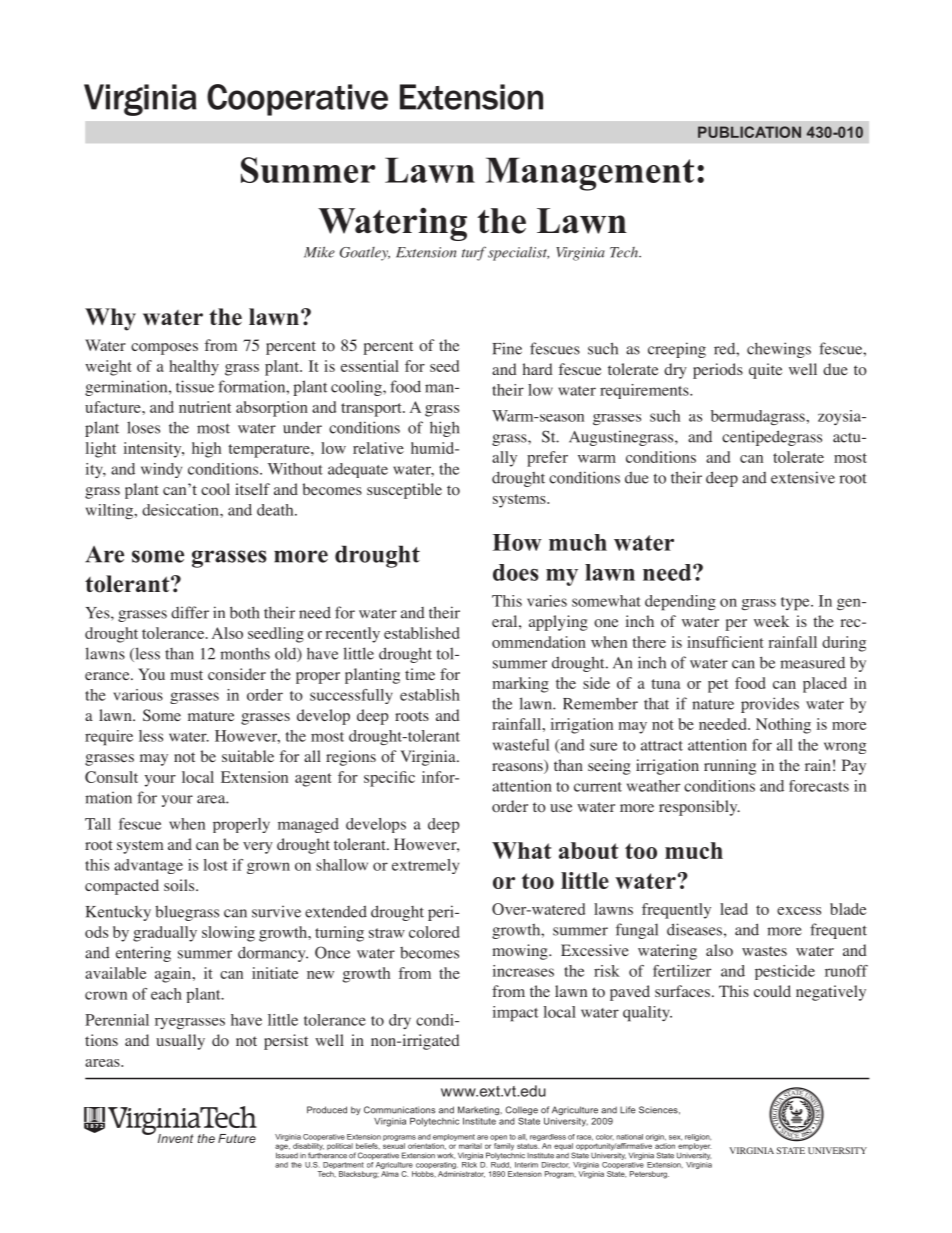 This screenshot has width=952, height=1233. What do you see at coordinates (425, 866) in the screenshot?
I see `extremely` at bounding box center [425, 866].
